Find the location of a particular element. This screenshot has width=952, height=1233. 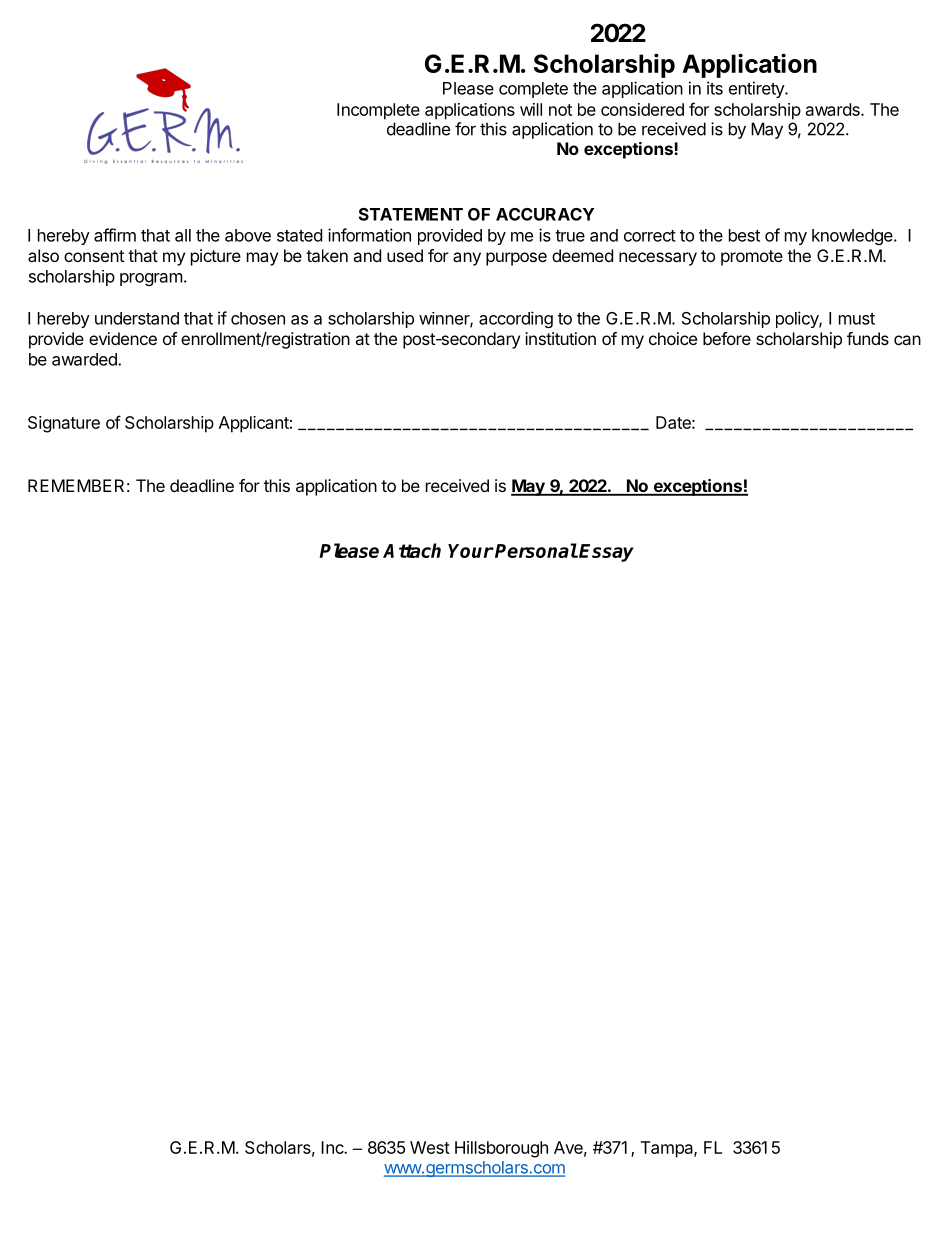

West is located at coordinates (430, 1147).
